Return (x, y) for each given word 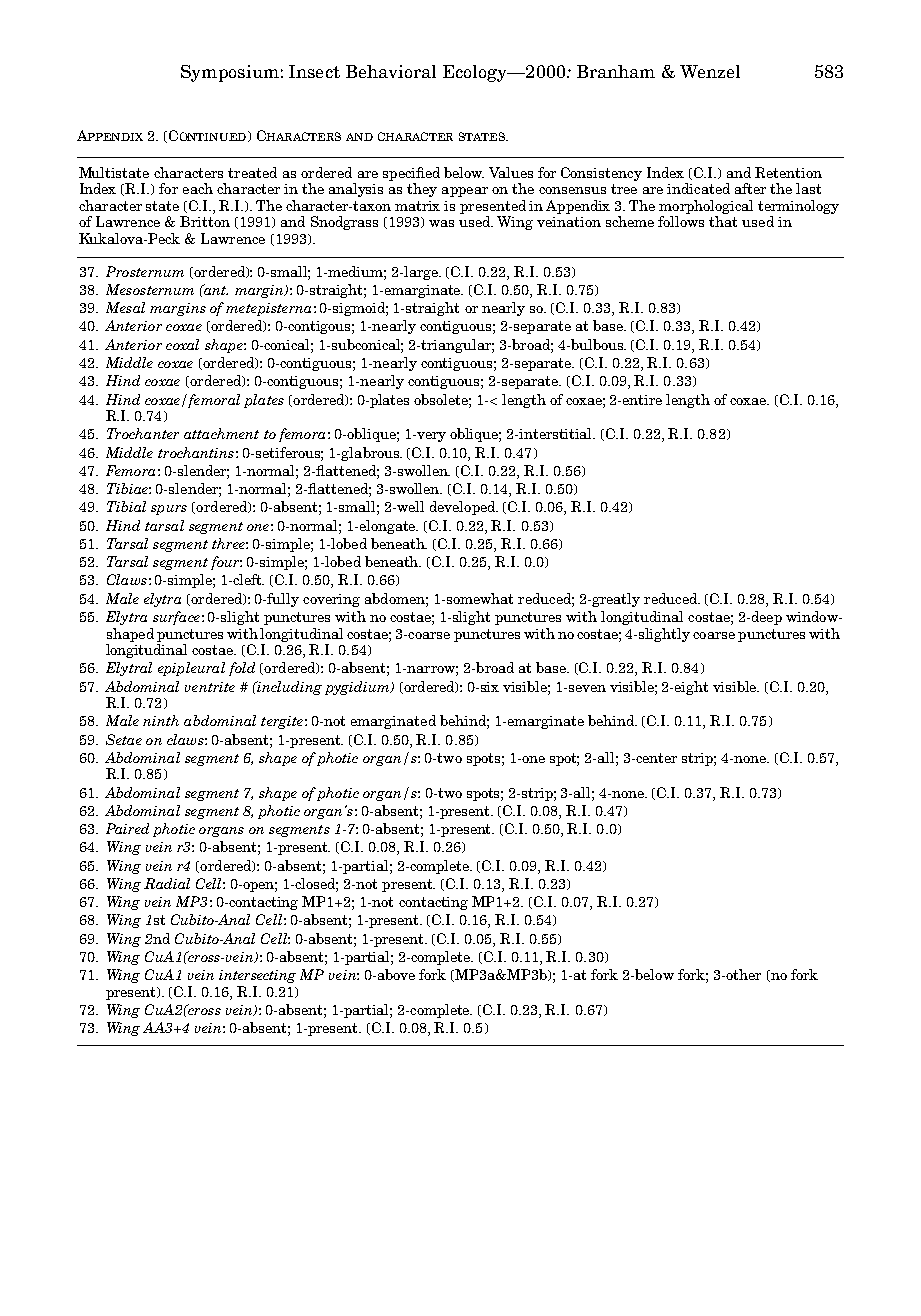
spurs (169, 510)
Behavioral (391, 71)
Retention (788, 172)
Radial (167, 883)
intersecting (257, 976)
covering (331, 600)
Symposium (230, 73)
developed (464, 508)
